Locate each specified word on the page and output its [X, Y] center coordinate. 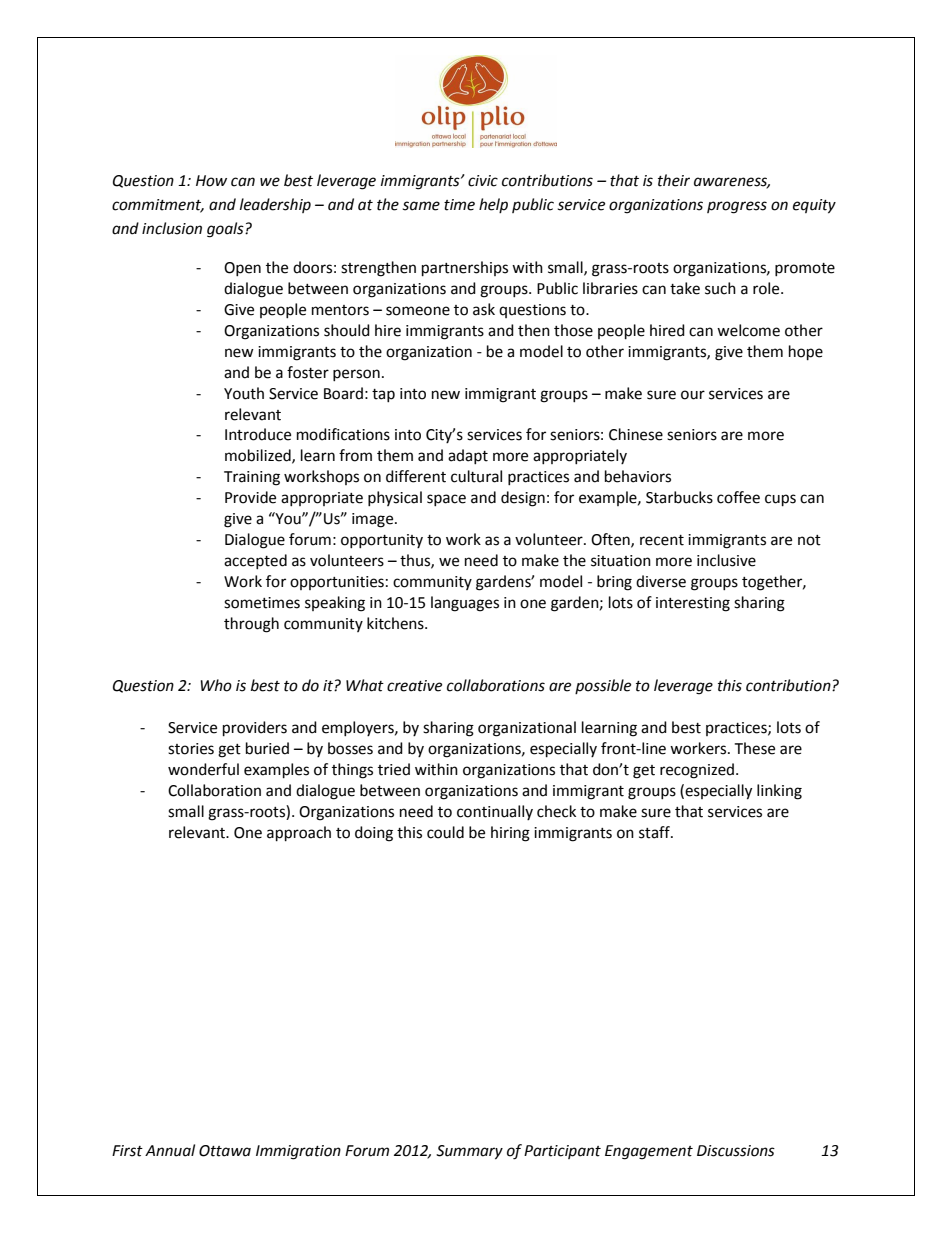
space [446, 500]
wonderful [203, 769]
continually [495, 812]
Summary [469, 1152]
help [493, 205]
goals [226, 230]
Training [252, 478]
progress [737, 207]
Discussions [736, 1151]
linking [779, 792]
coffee [738, 497]
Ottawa [225, 1151]
